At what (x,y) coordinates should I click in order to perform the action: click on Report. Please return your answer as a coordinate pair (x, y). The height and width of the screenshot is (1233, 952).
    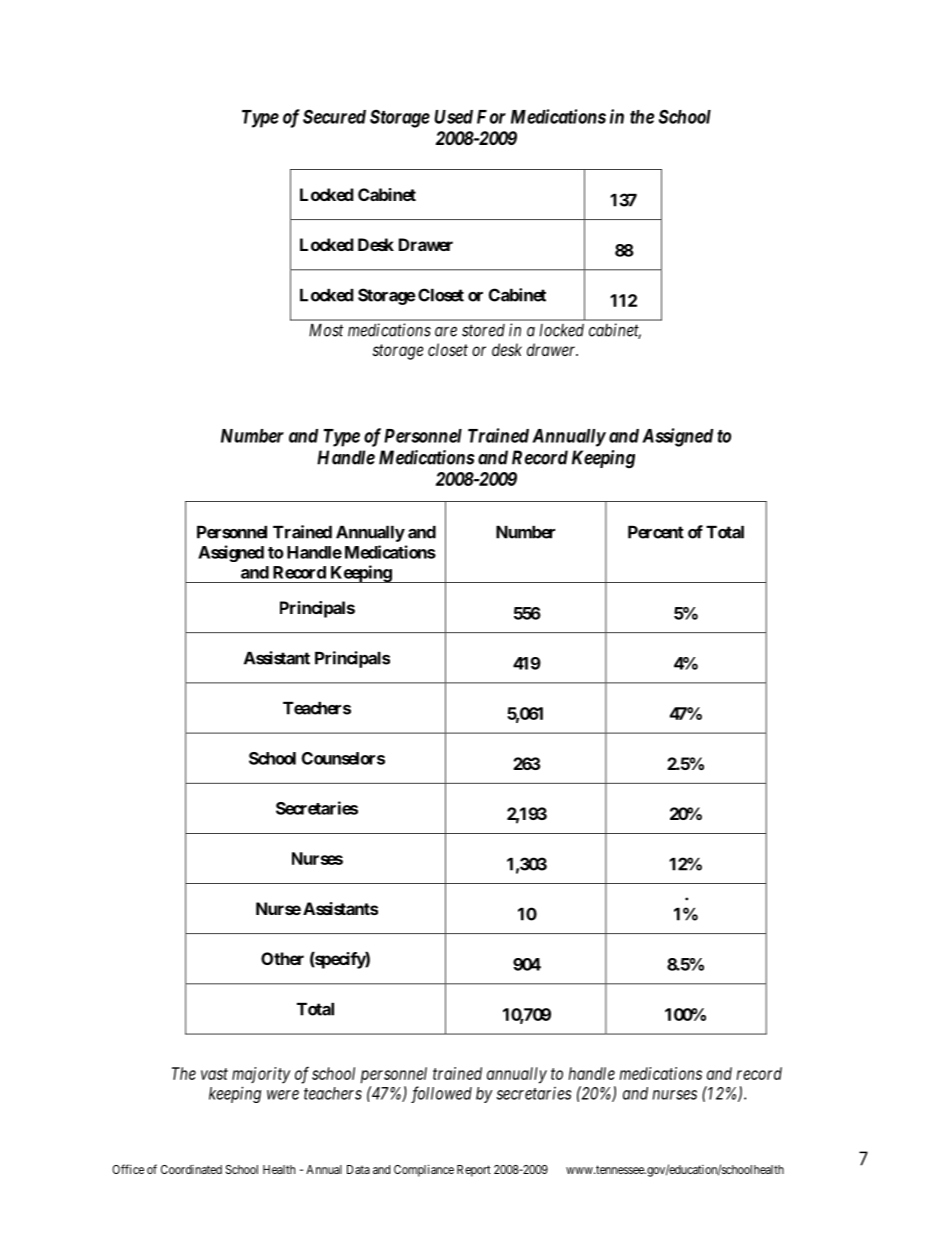
    Looking at the image, I should click on (474, 1171).
